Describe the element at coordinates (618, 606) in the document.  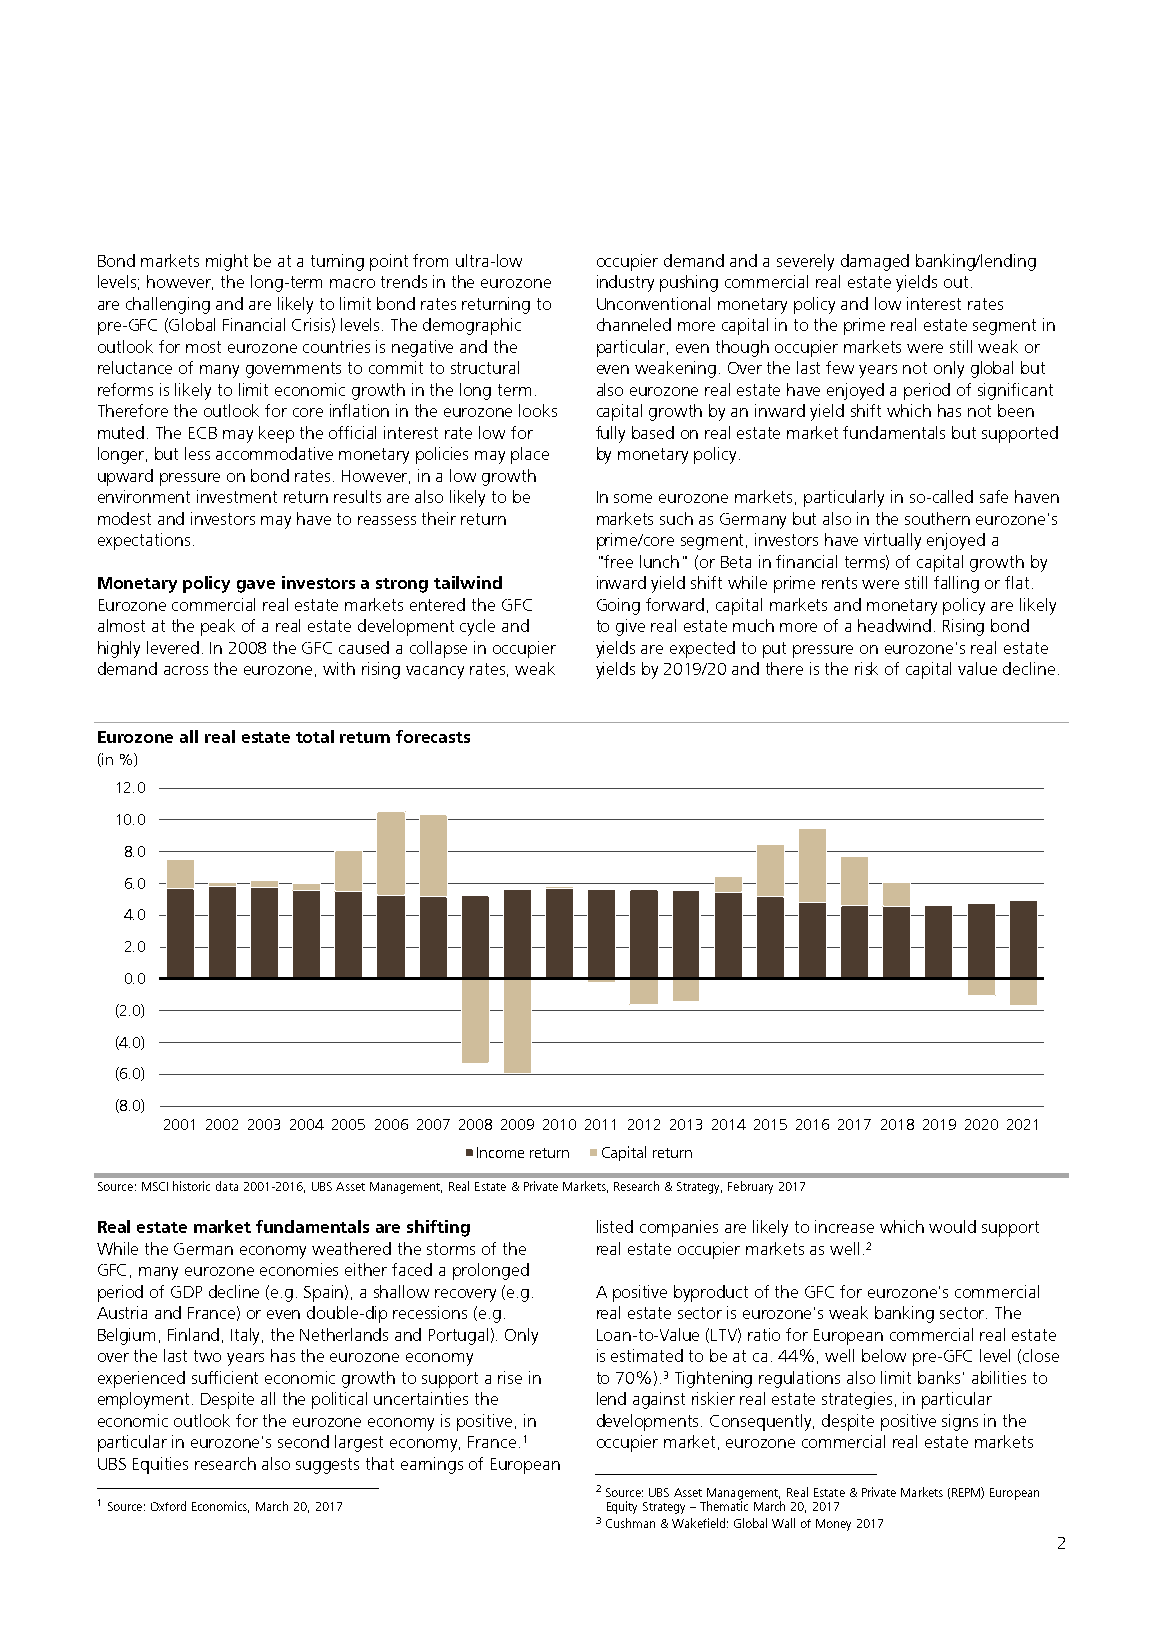
I see `Going` at that location.
